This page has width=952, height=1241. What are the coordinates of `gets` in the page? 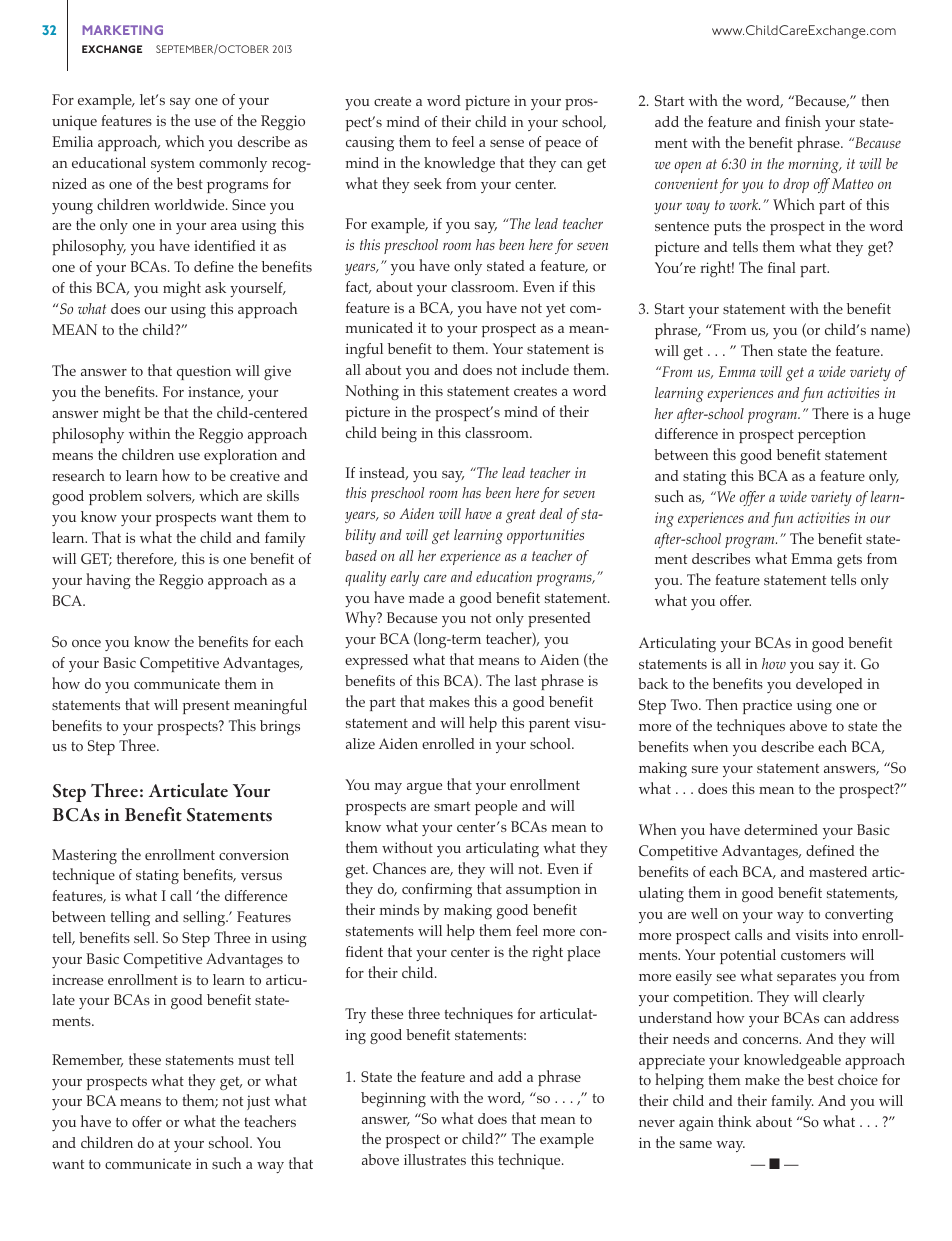 It's located at (849, 561).
